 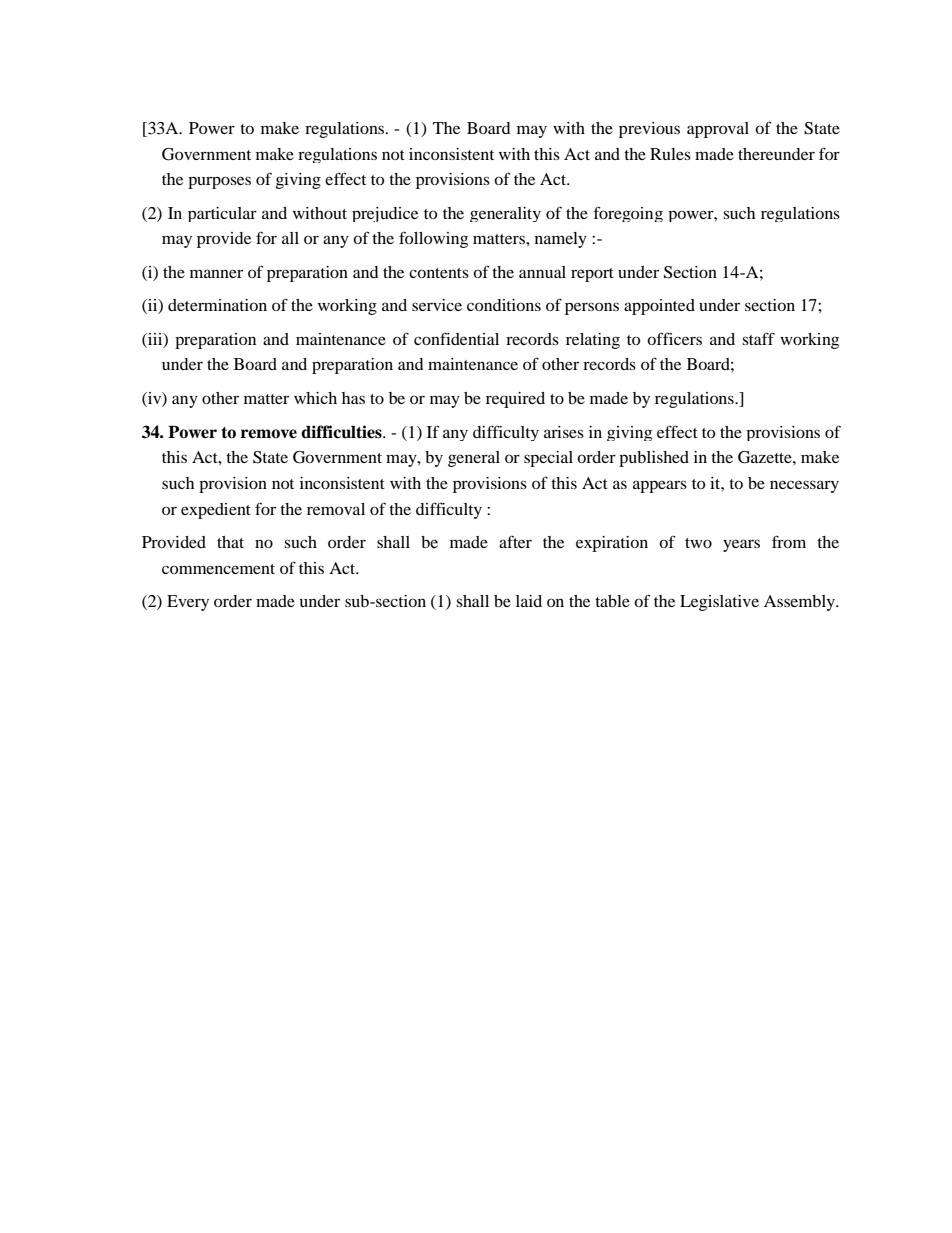 What do you see at coordinates (219, 182) in the document?
I see `purposes` at bounding box center [219, 182].
